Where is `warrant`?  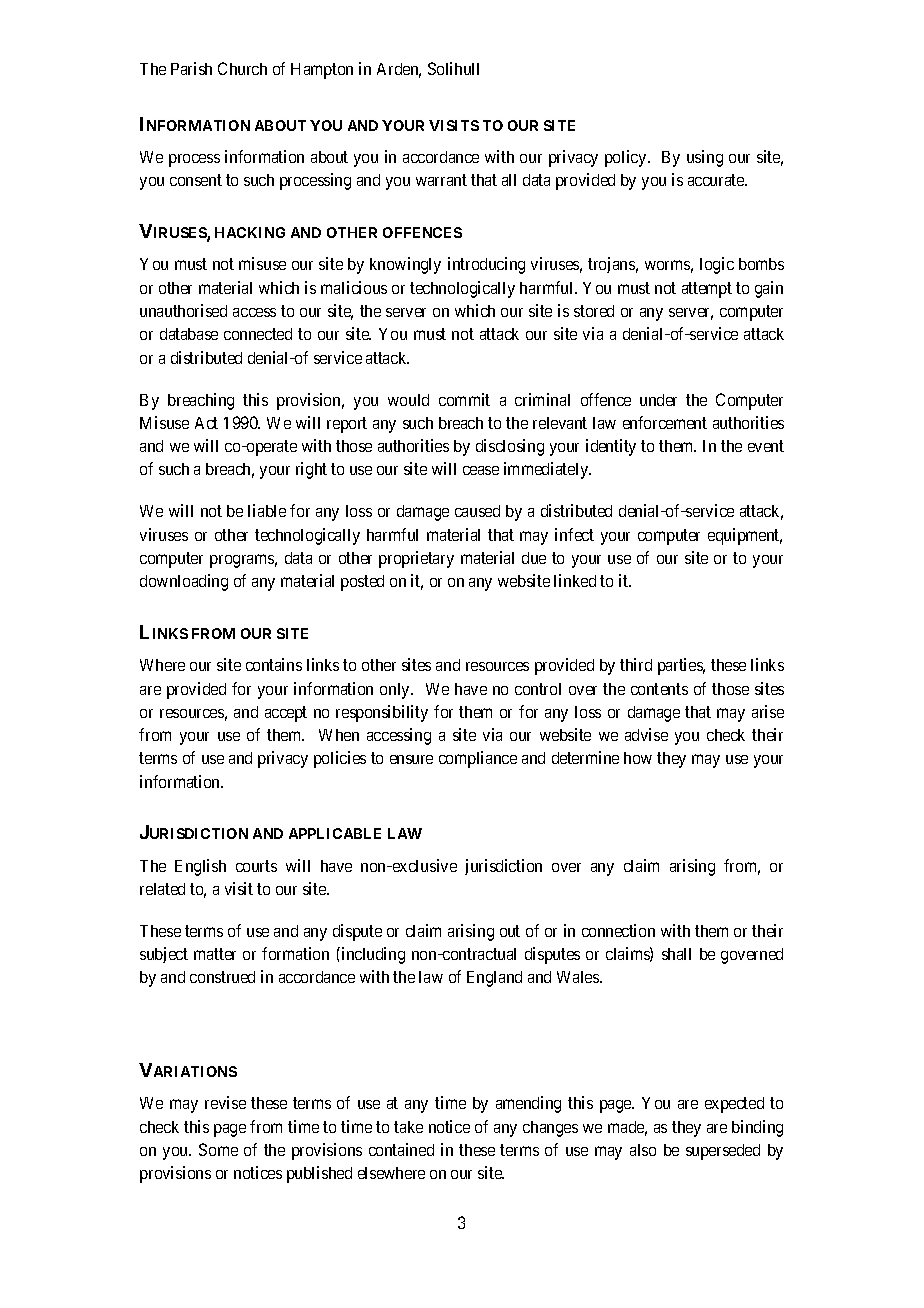 warrant is located at coordinates (441, 180).
